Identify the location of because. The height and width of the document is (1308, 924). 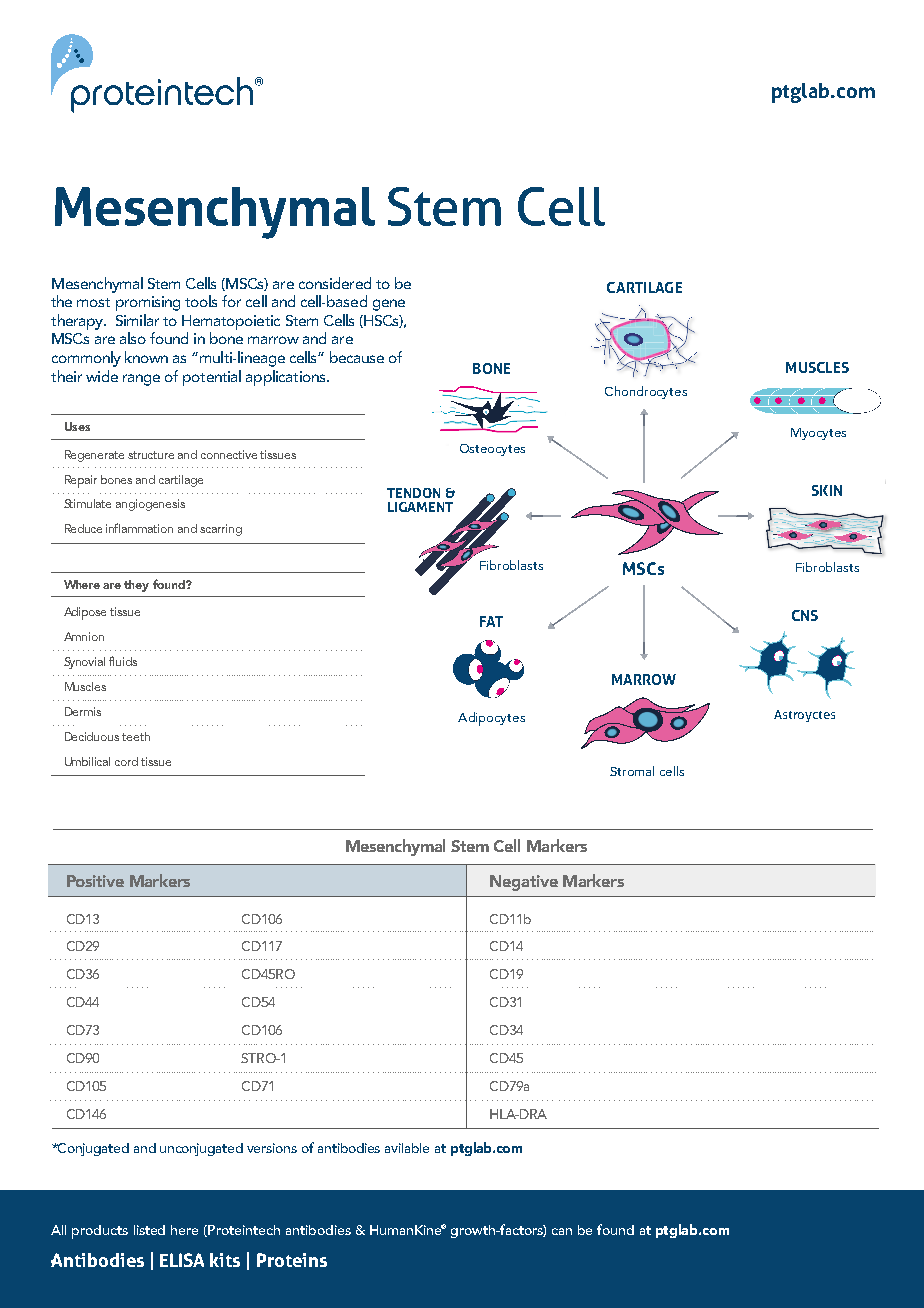
(357, 357).
